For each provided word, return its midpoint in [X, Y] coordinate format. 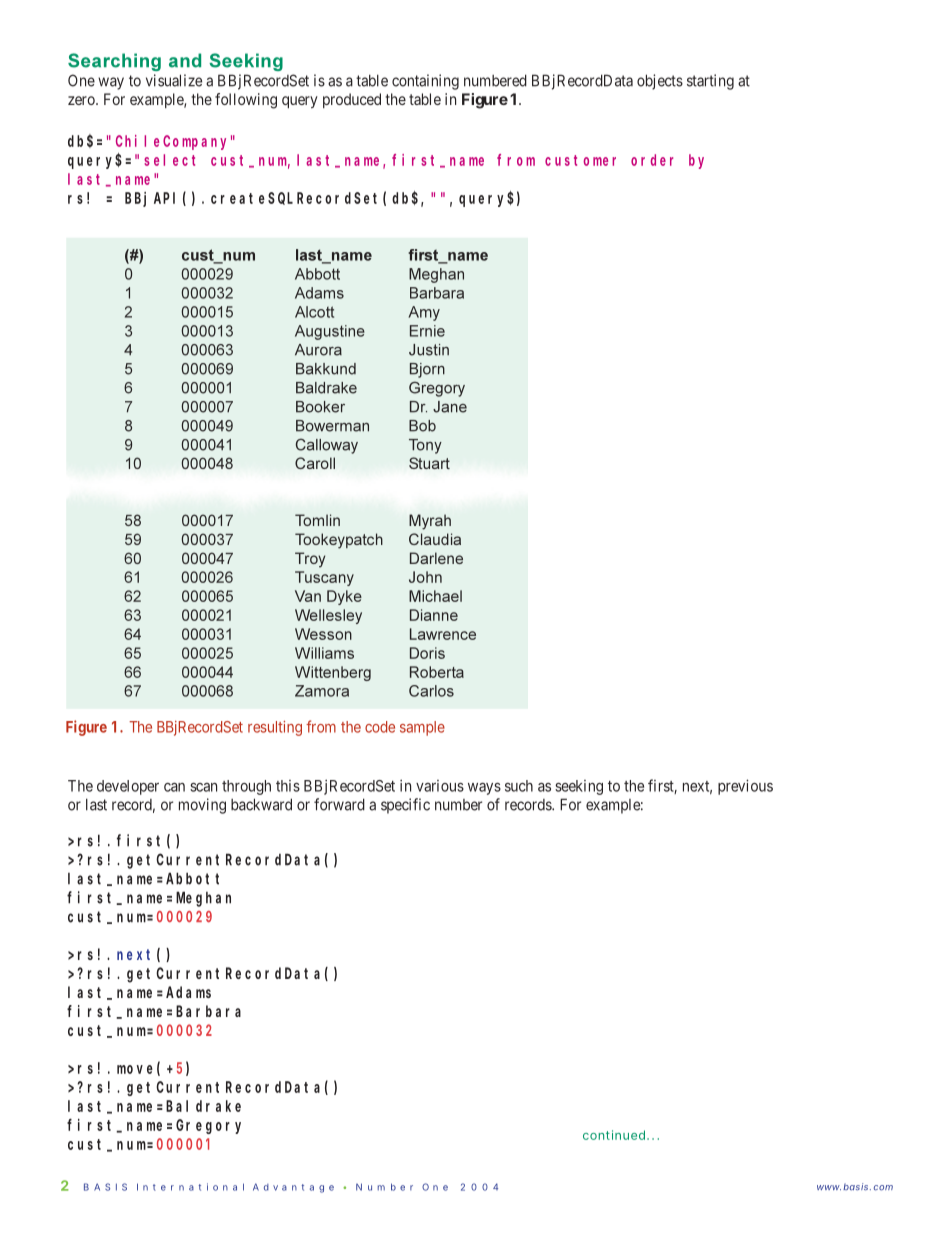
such [519, 786]
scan [203, 787]
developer [128, 787]
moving [202, 806]
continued [616, 1135]
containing [425, 82]
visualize [174, 80]
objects [660, 82]
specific [405, 806]
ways [484, 789]
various [440, 786]
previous [745, 787]
